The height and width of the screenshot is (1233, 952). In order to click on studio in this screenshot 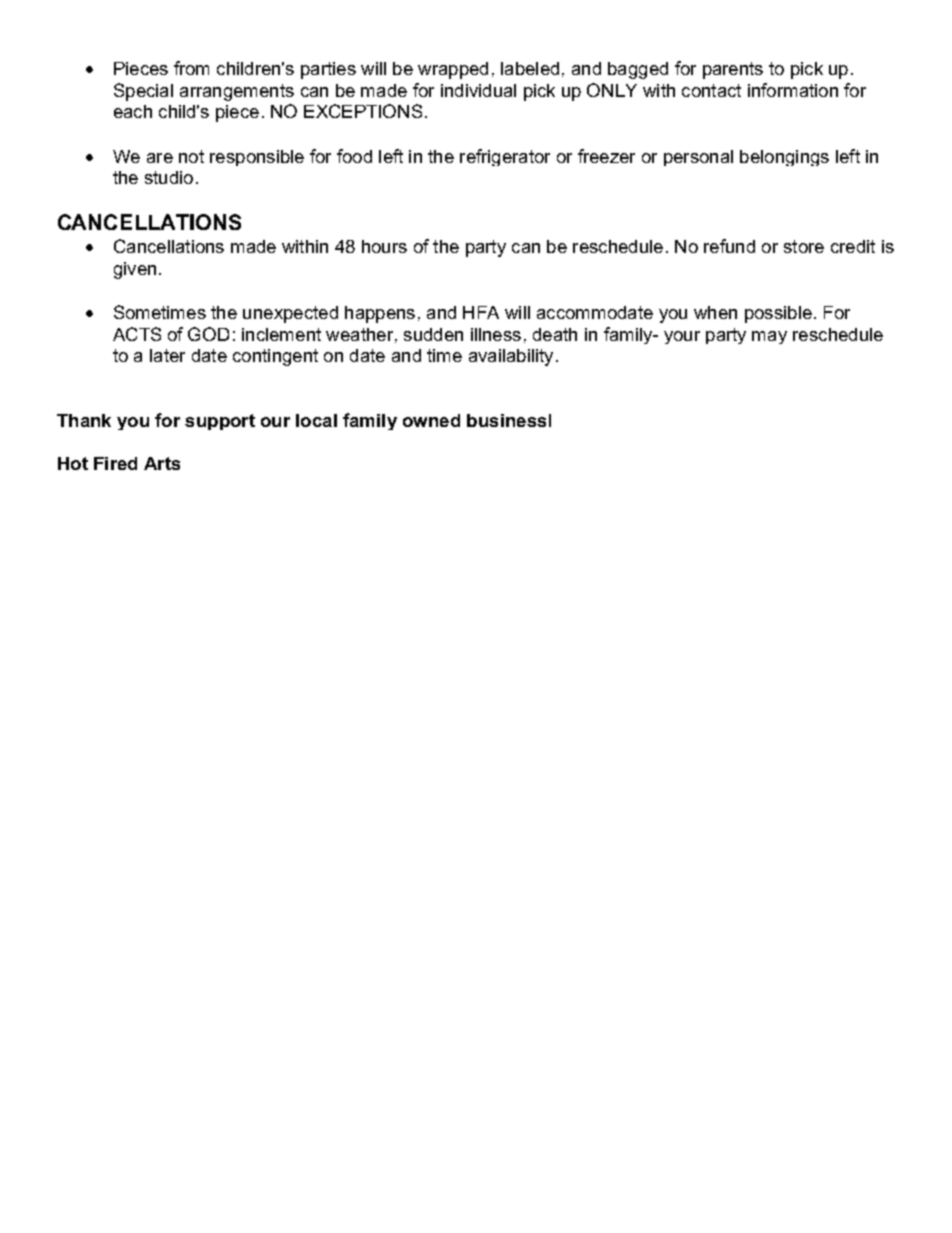, I will do `click(169, 177)`.
